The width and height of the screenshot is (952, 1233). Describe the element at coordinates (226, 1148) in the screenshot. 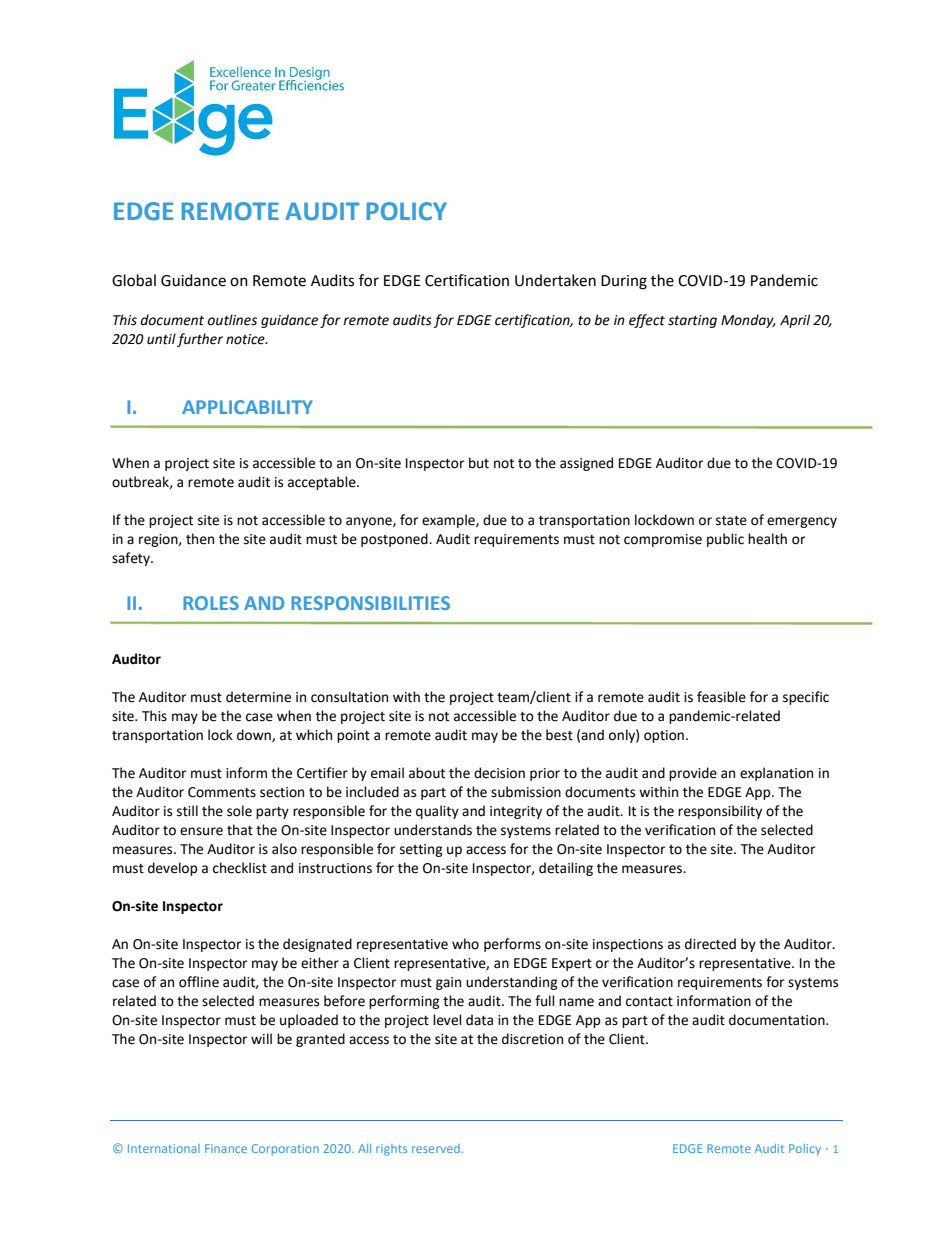

I see `Finance` at that location.
